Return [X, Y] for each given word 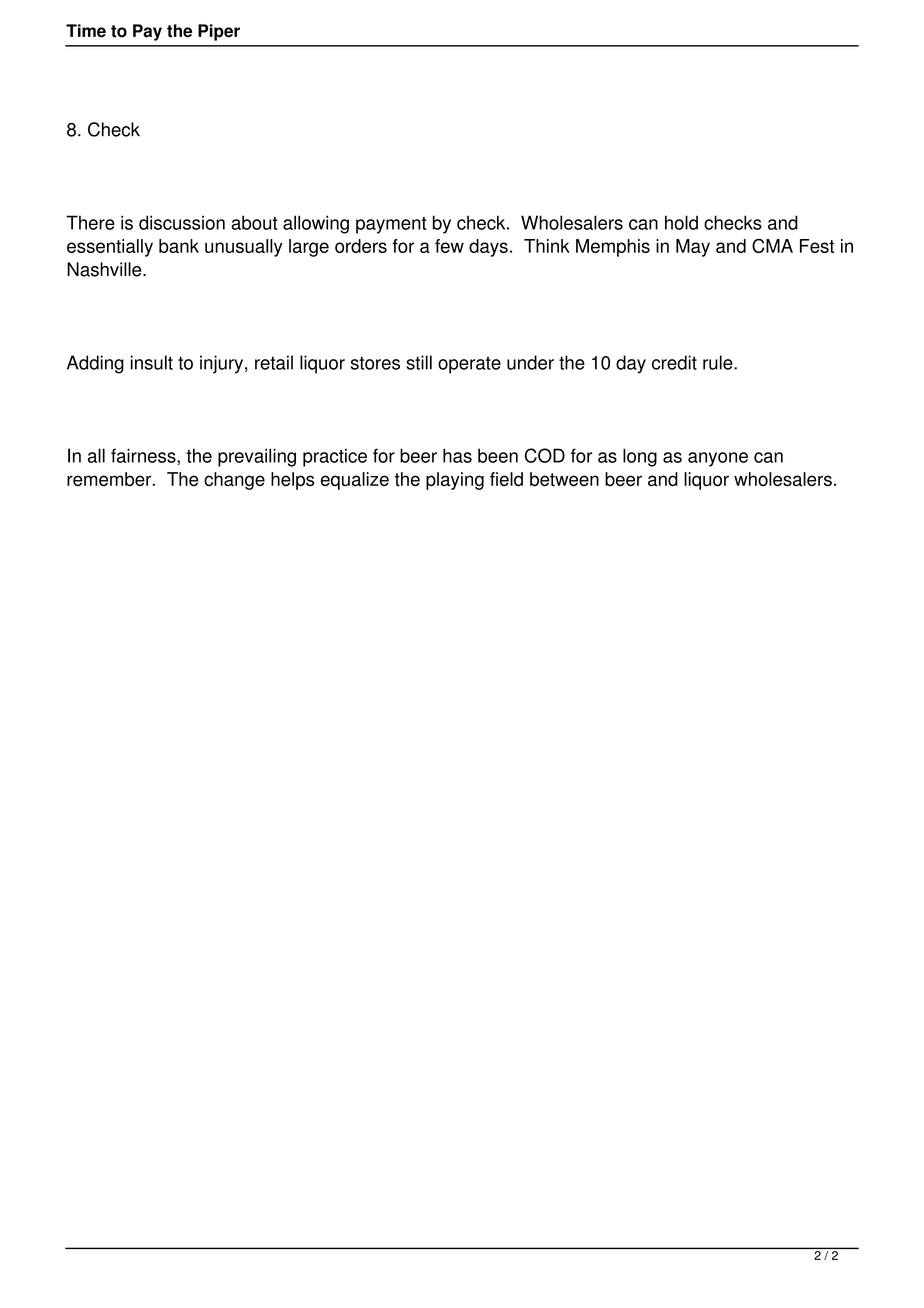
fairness [144, 455]
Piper [219, 32]
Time [86, 31]
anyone [718, 459]
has [457, 455]
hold [681, 222]
